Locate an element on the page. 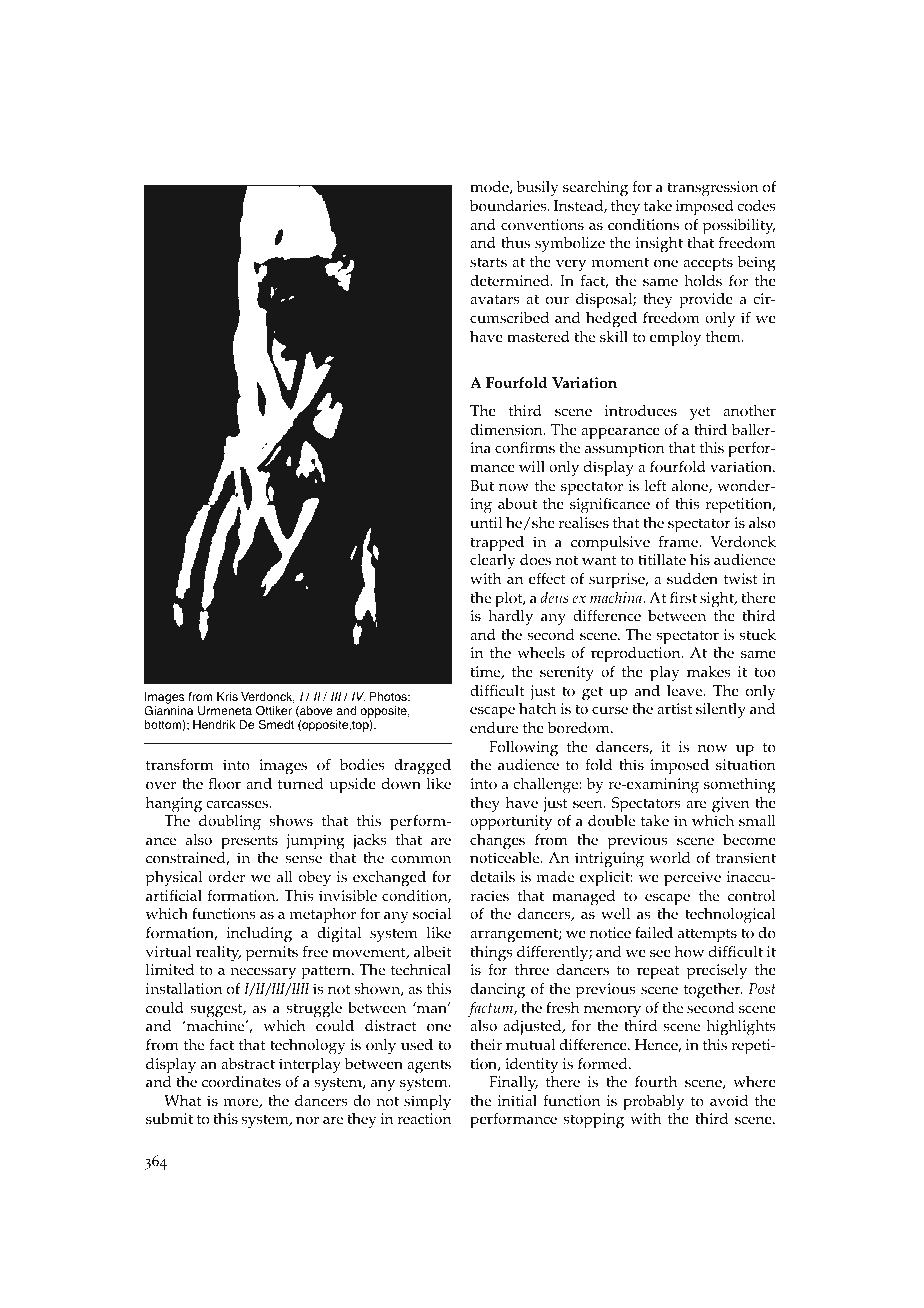 The width and height of the document is (924, 1308). yet is located at coordinates (700, 413).
